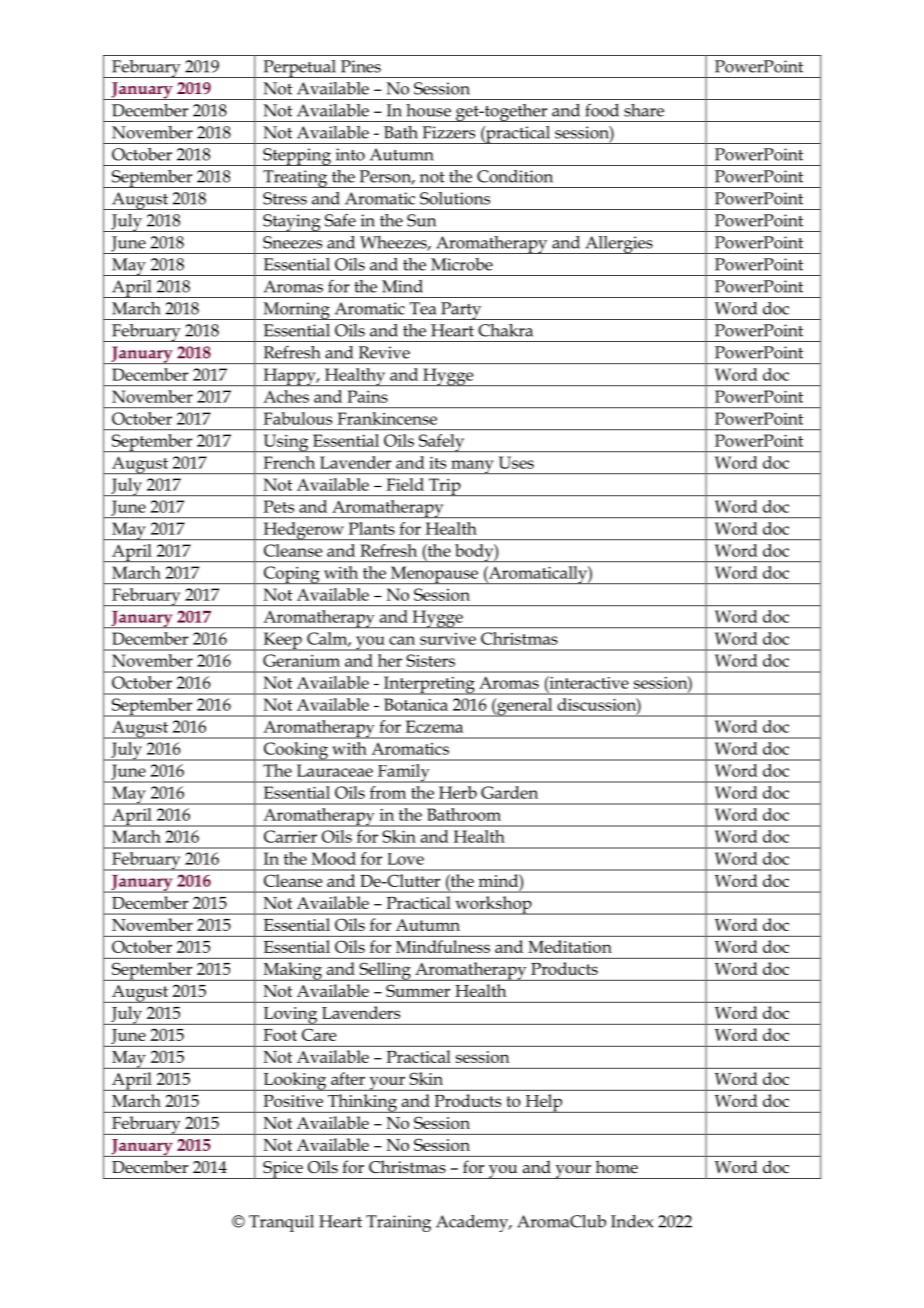 The image size is (924, 1308). Describe the element at coordinates (298, 418) in the image. I see `Fabulous` at that location.
